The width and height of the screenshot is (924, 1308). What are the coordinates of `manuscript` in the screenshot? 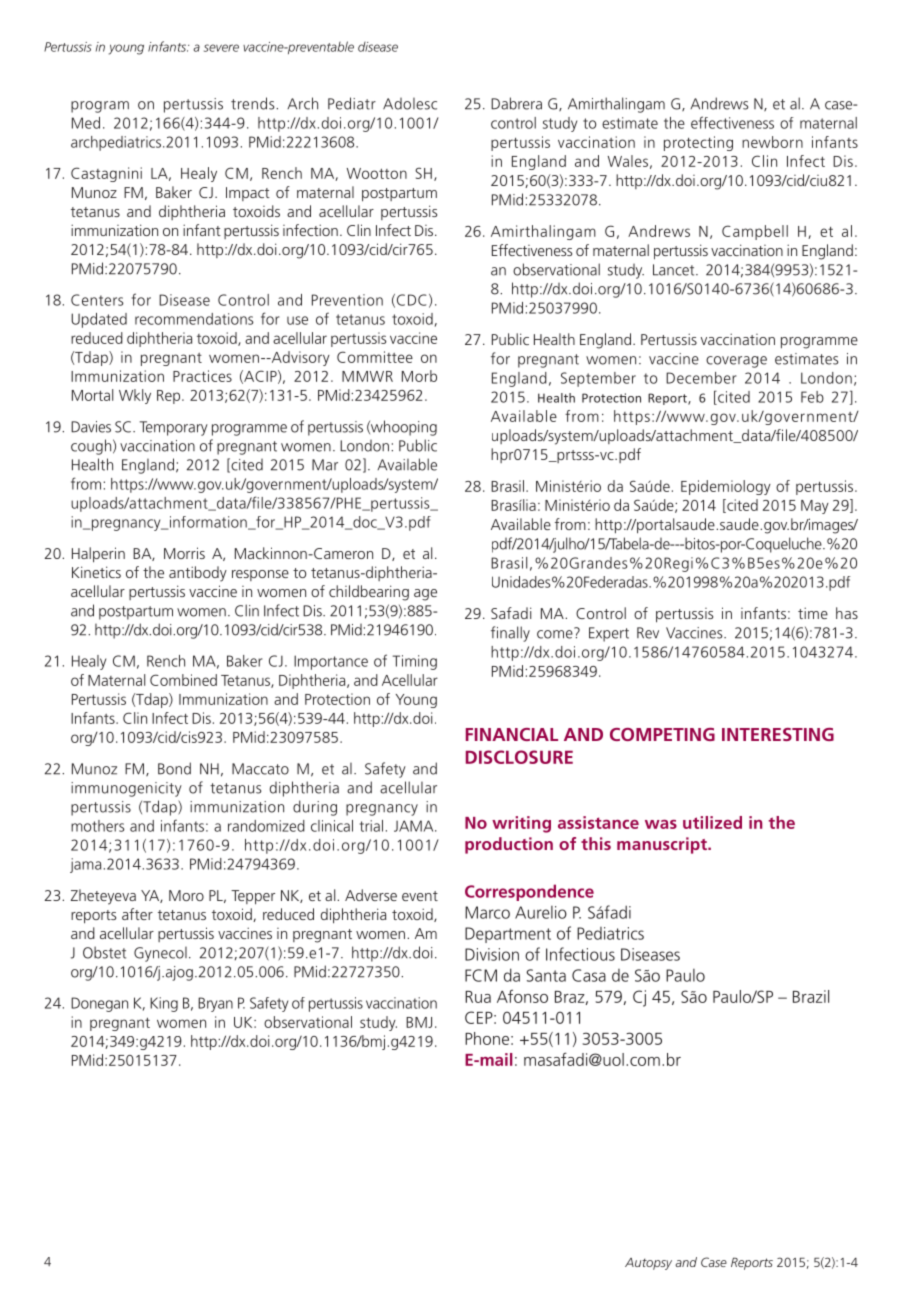 It's located at (663, 845).
